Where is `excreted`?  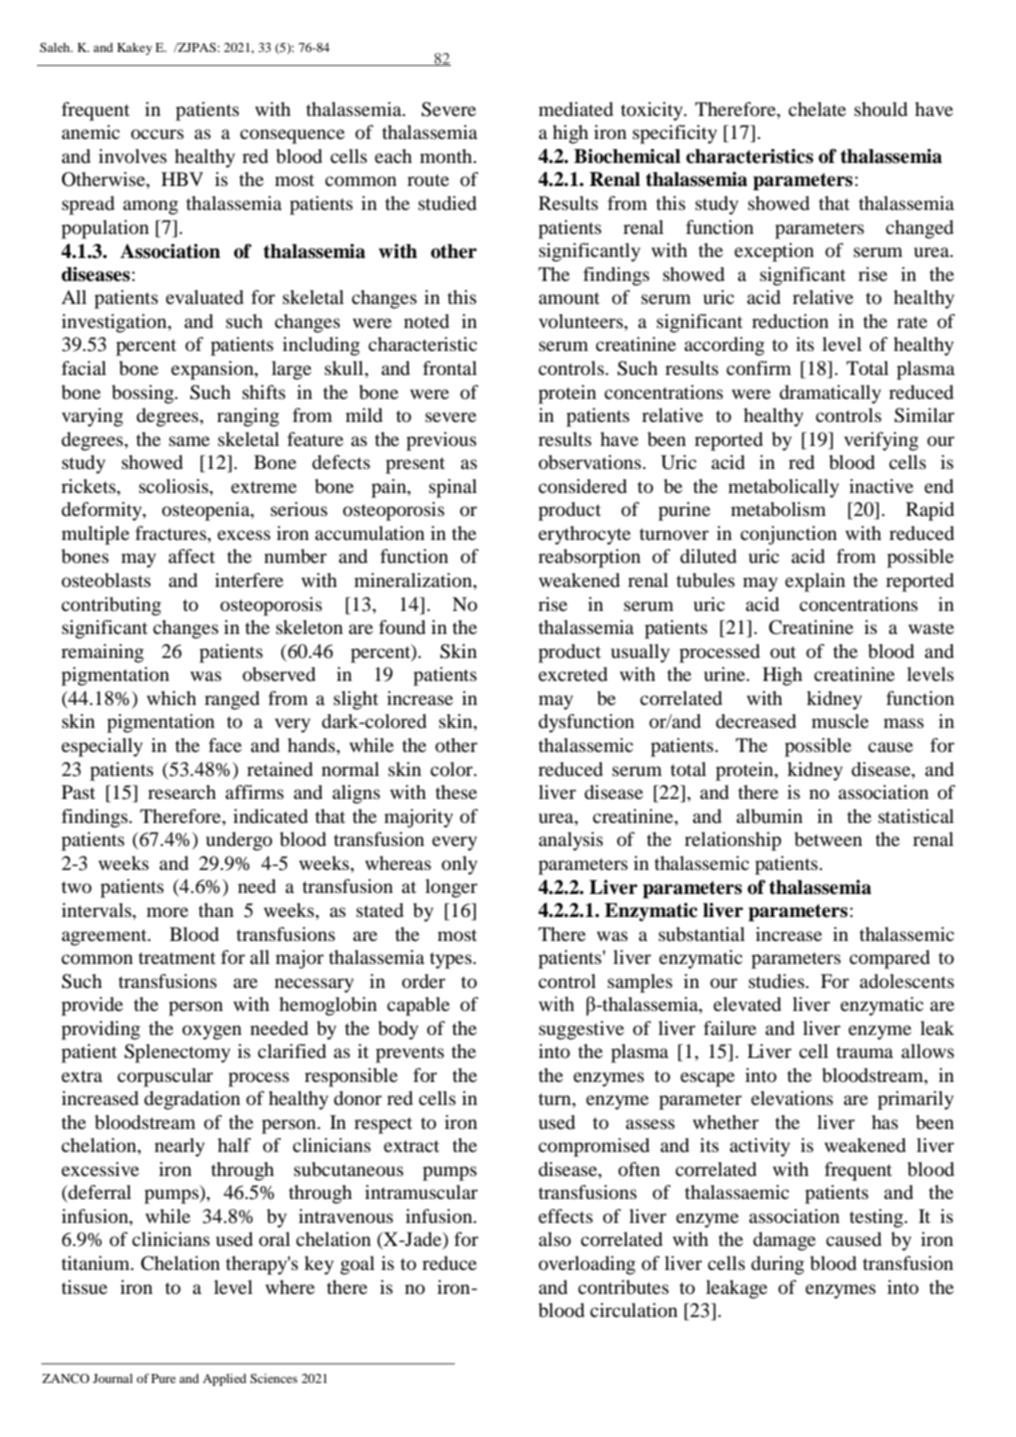
excreted is located at coordinates (573, 674).
